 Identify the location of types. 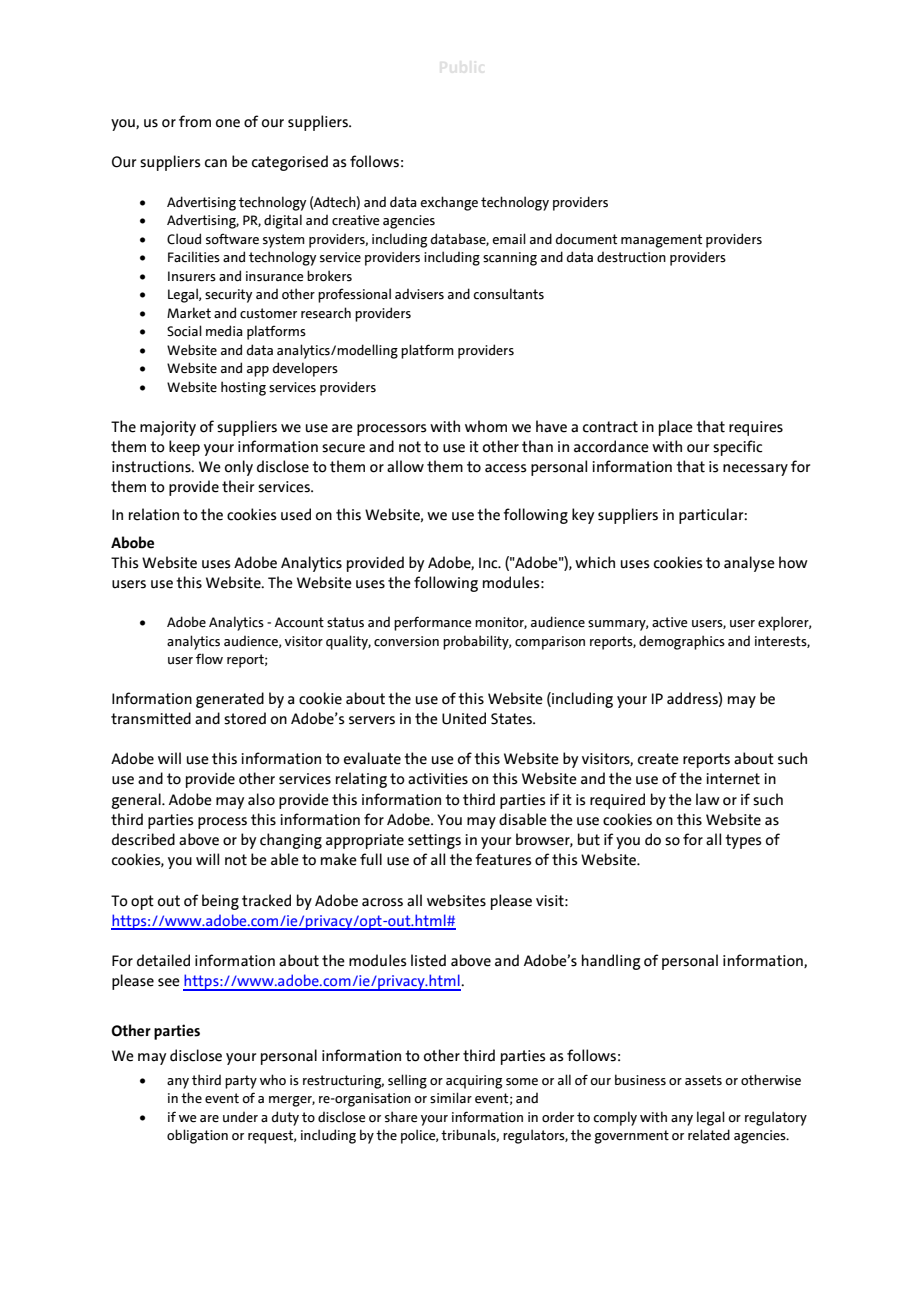
(743, 841).
